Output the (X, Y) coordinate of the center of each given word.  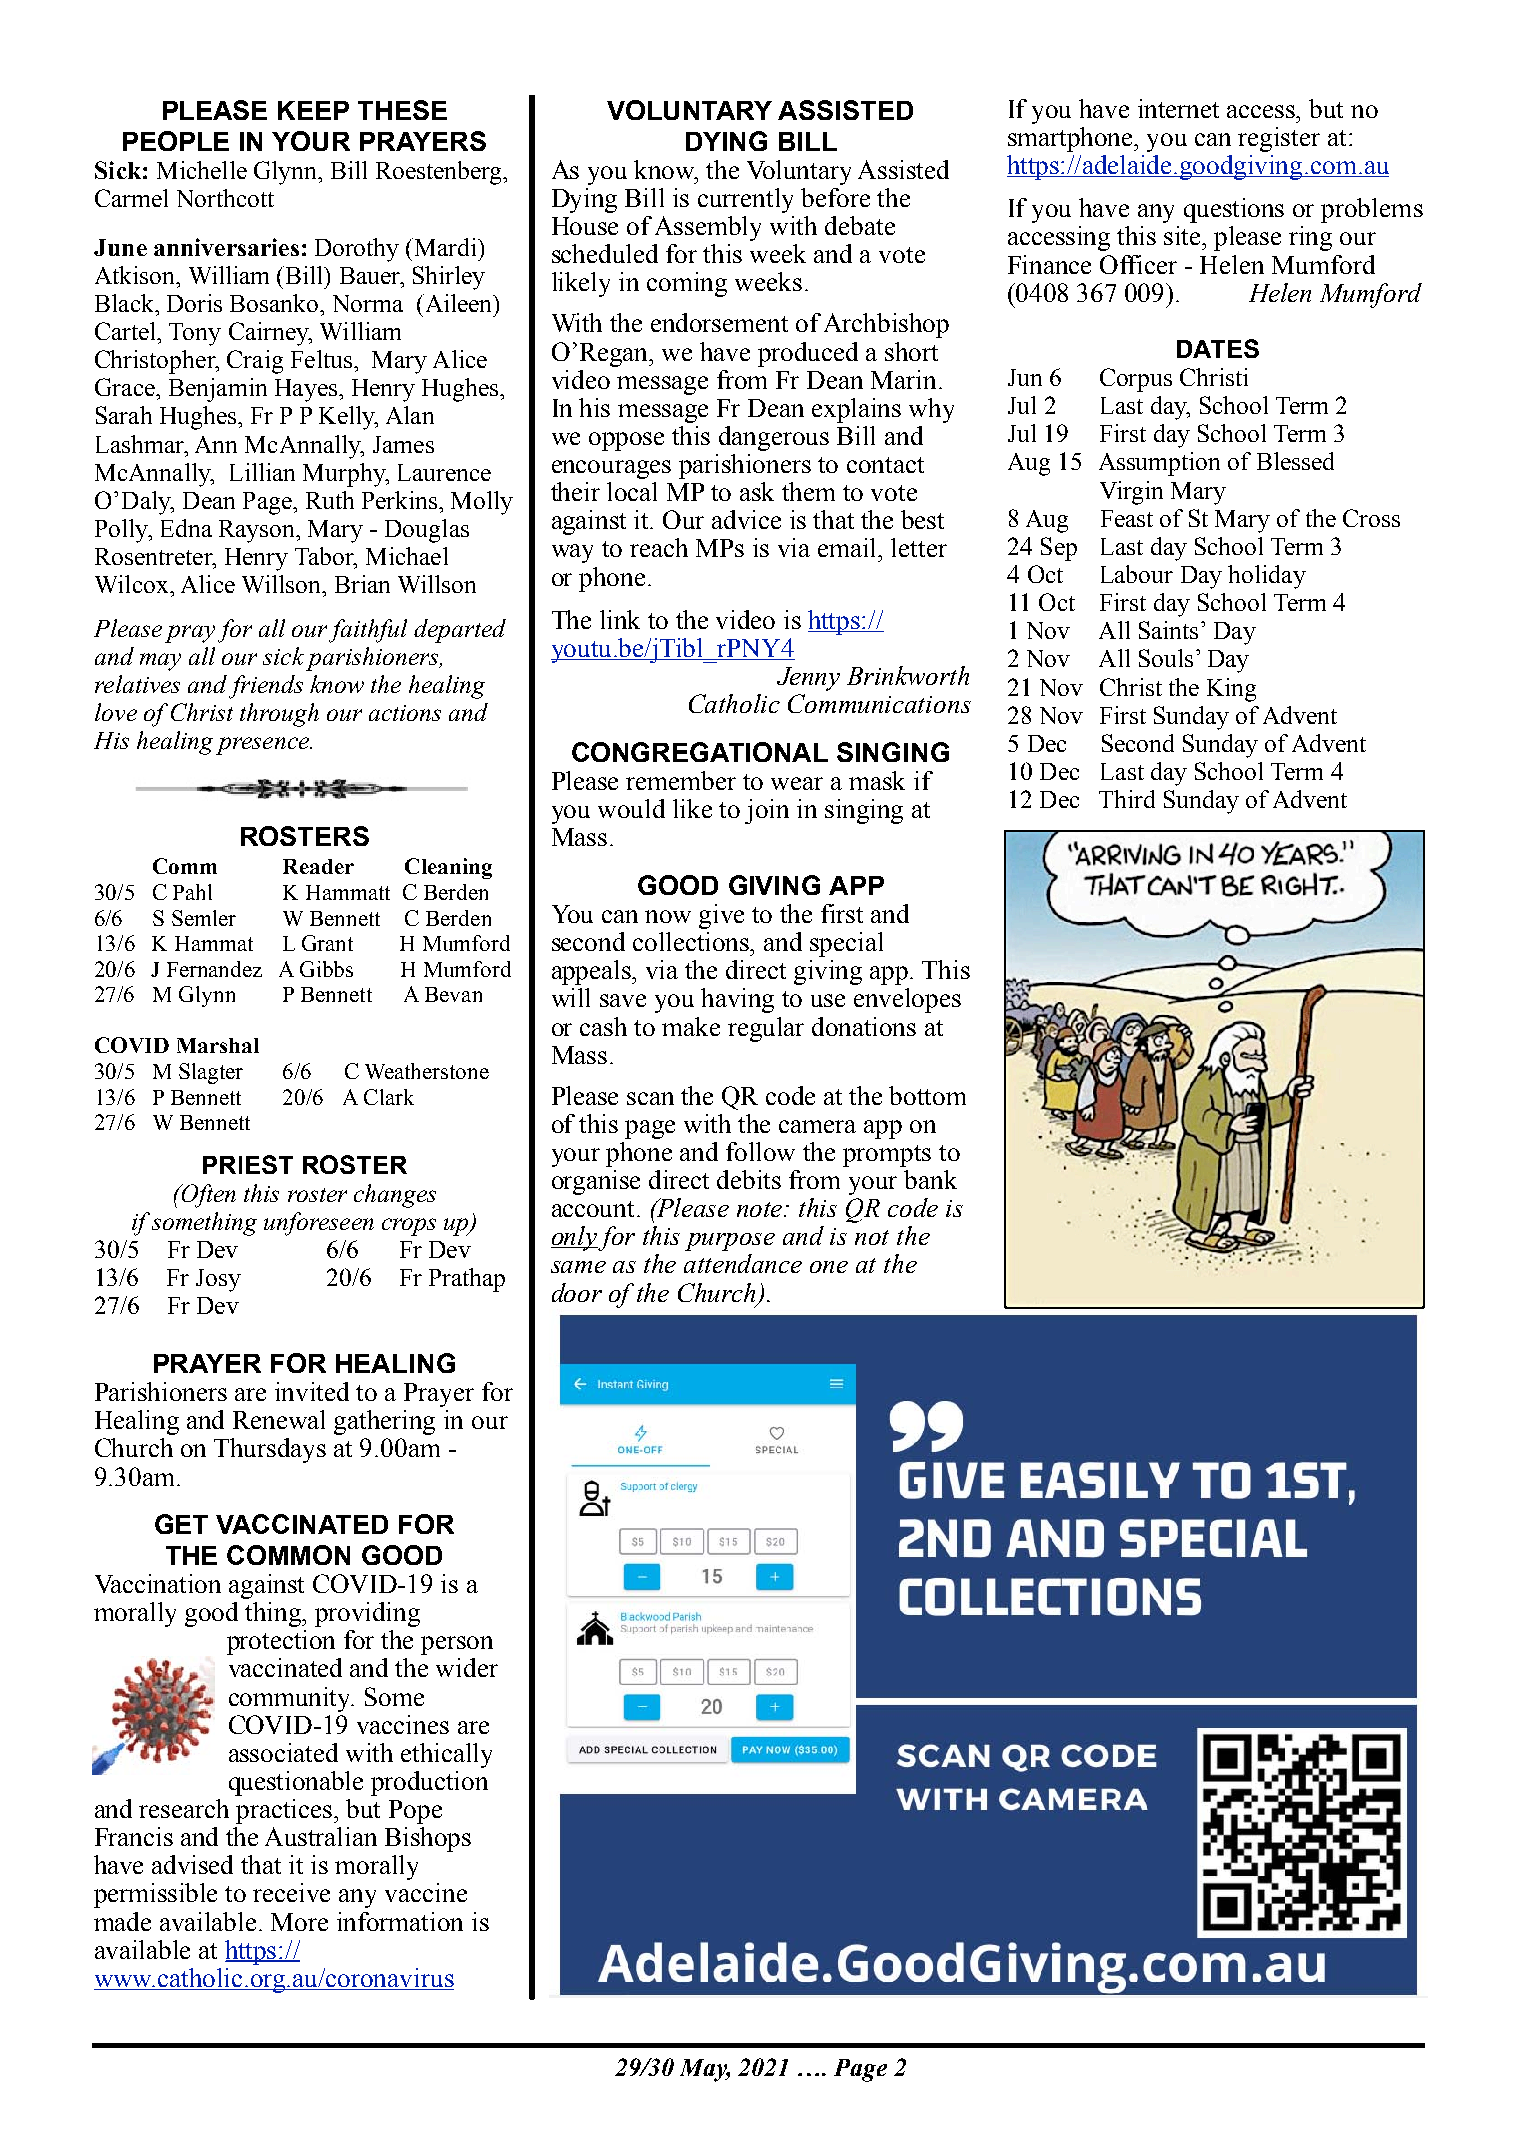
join (767, 811)
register (1279, 139)
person (457, 1645)
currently (745, 200)
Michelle (202, 170)
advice (746, 519)
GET (181, 1524)
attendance (743, 1263)
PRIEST (248, 1164)
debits (749, 1179)
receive (291, 1892)
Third (1127, 799)
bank (930, 1179)
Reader (318, 866)
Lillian (262, 472)
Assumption (1159, 464)
